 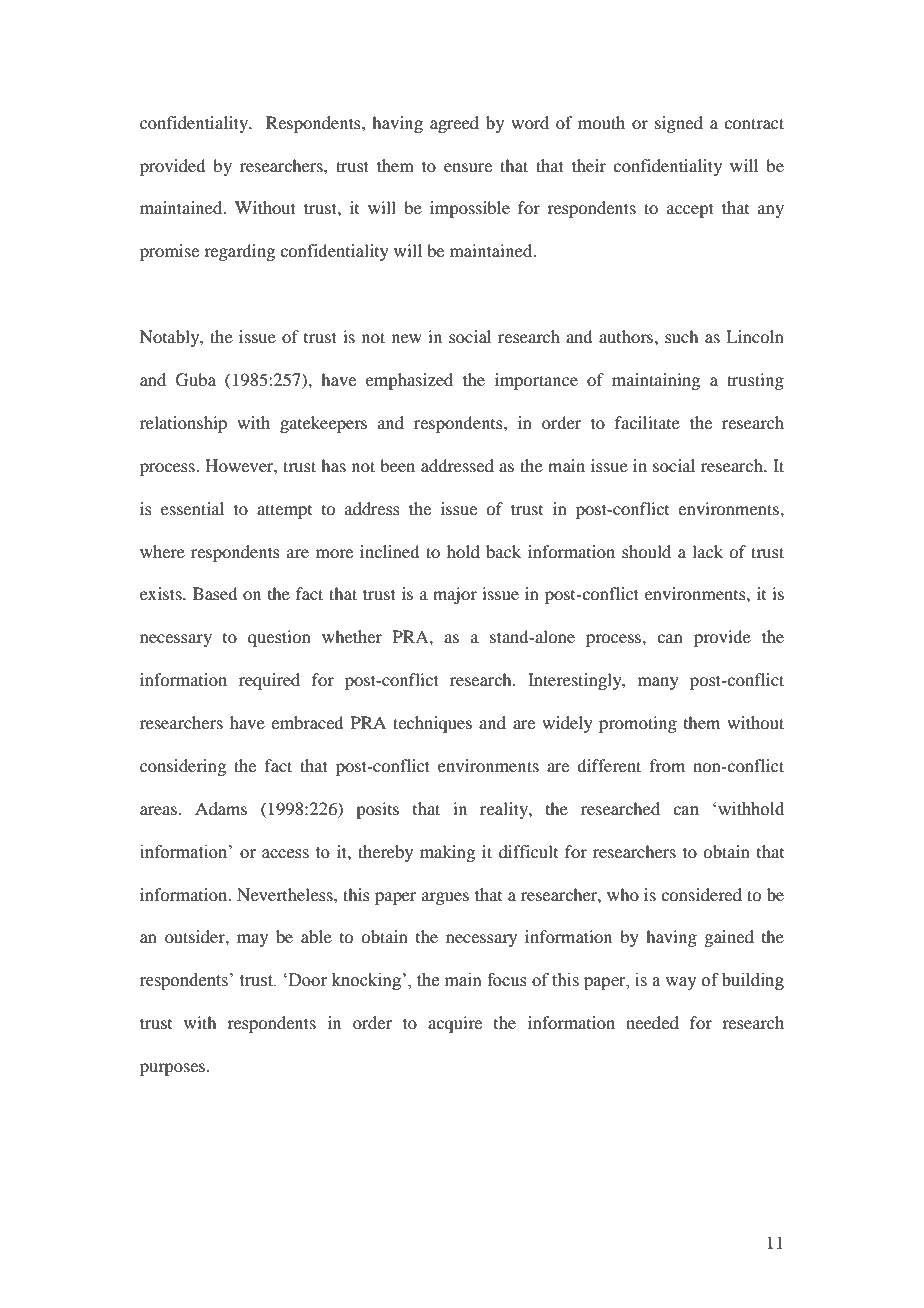 What do you see at coordinates (215, 593) in the image?
I see `Based` at bounding box center [215, 593].
